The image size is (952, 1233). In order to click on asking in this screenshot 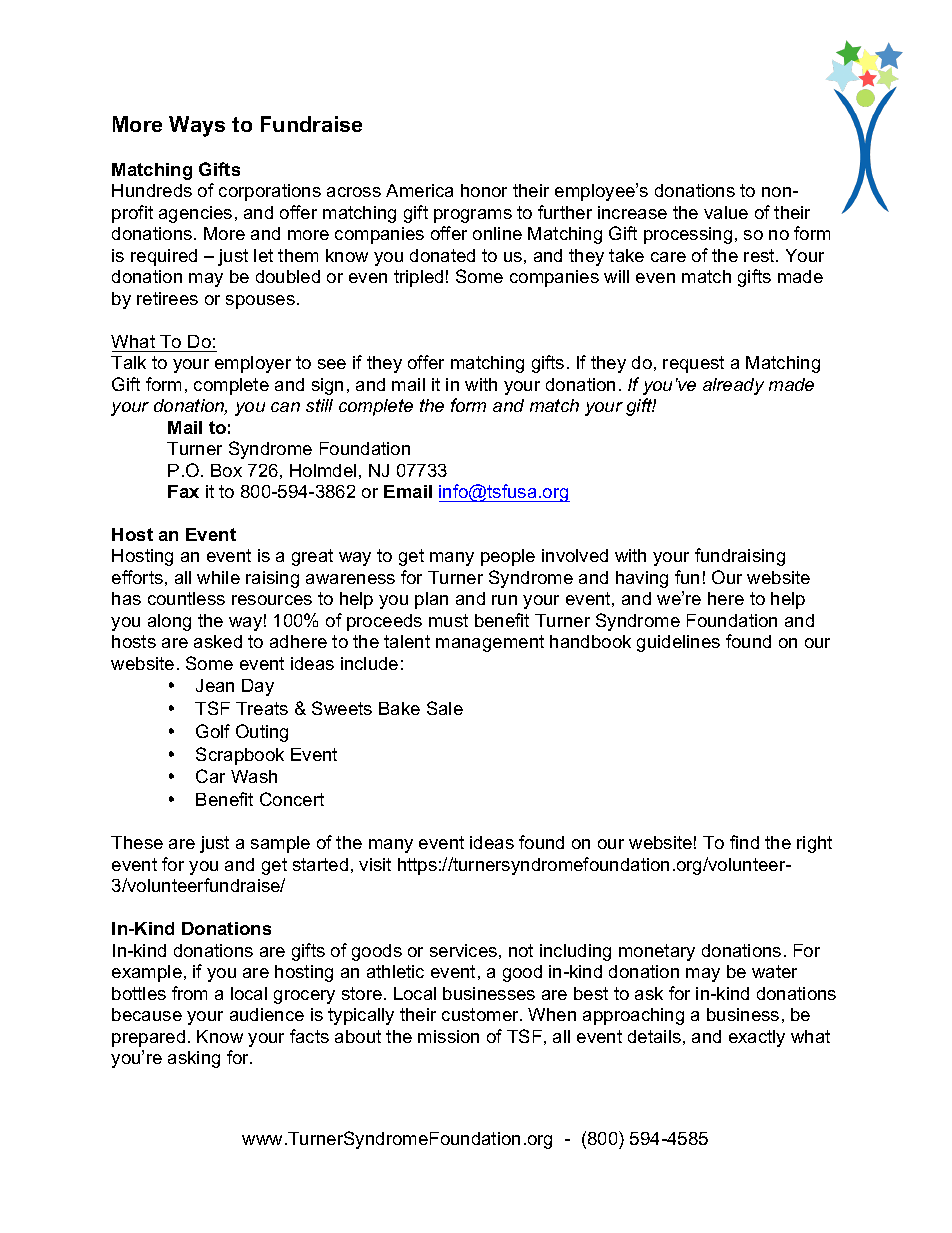, I will do `click(194, 1059)`.
